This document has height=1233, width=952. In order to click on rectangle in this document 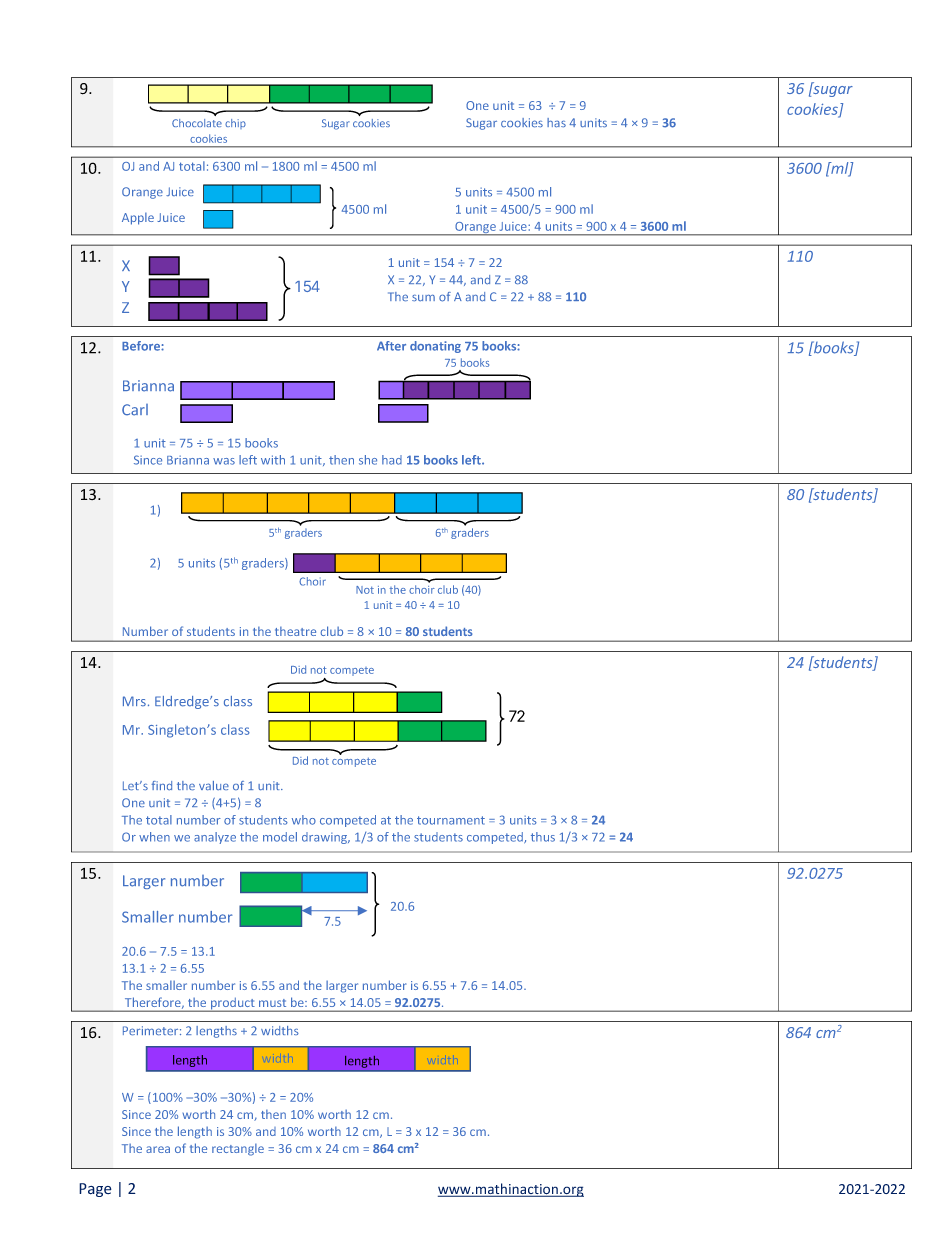, I will do `click(238, 1149)`.
